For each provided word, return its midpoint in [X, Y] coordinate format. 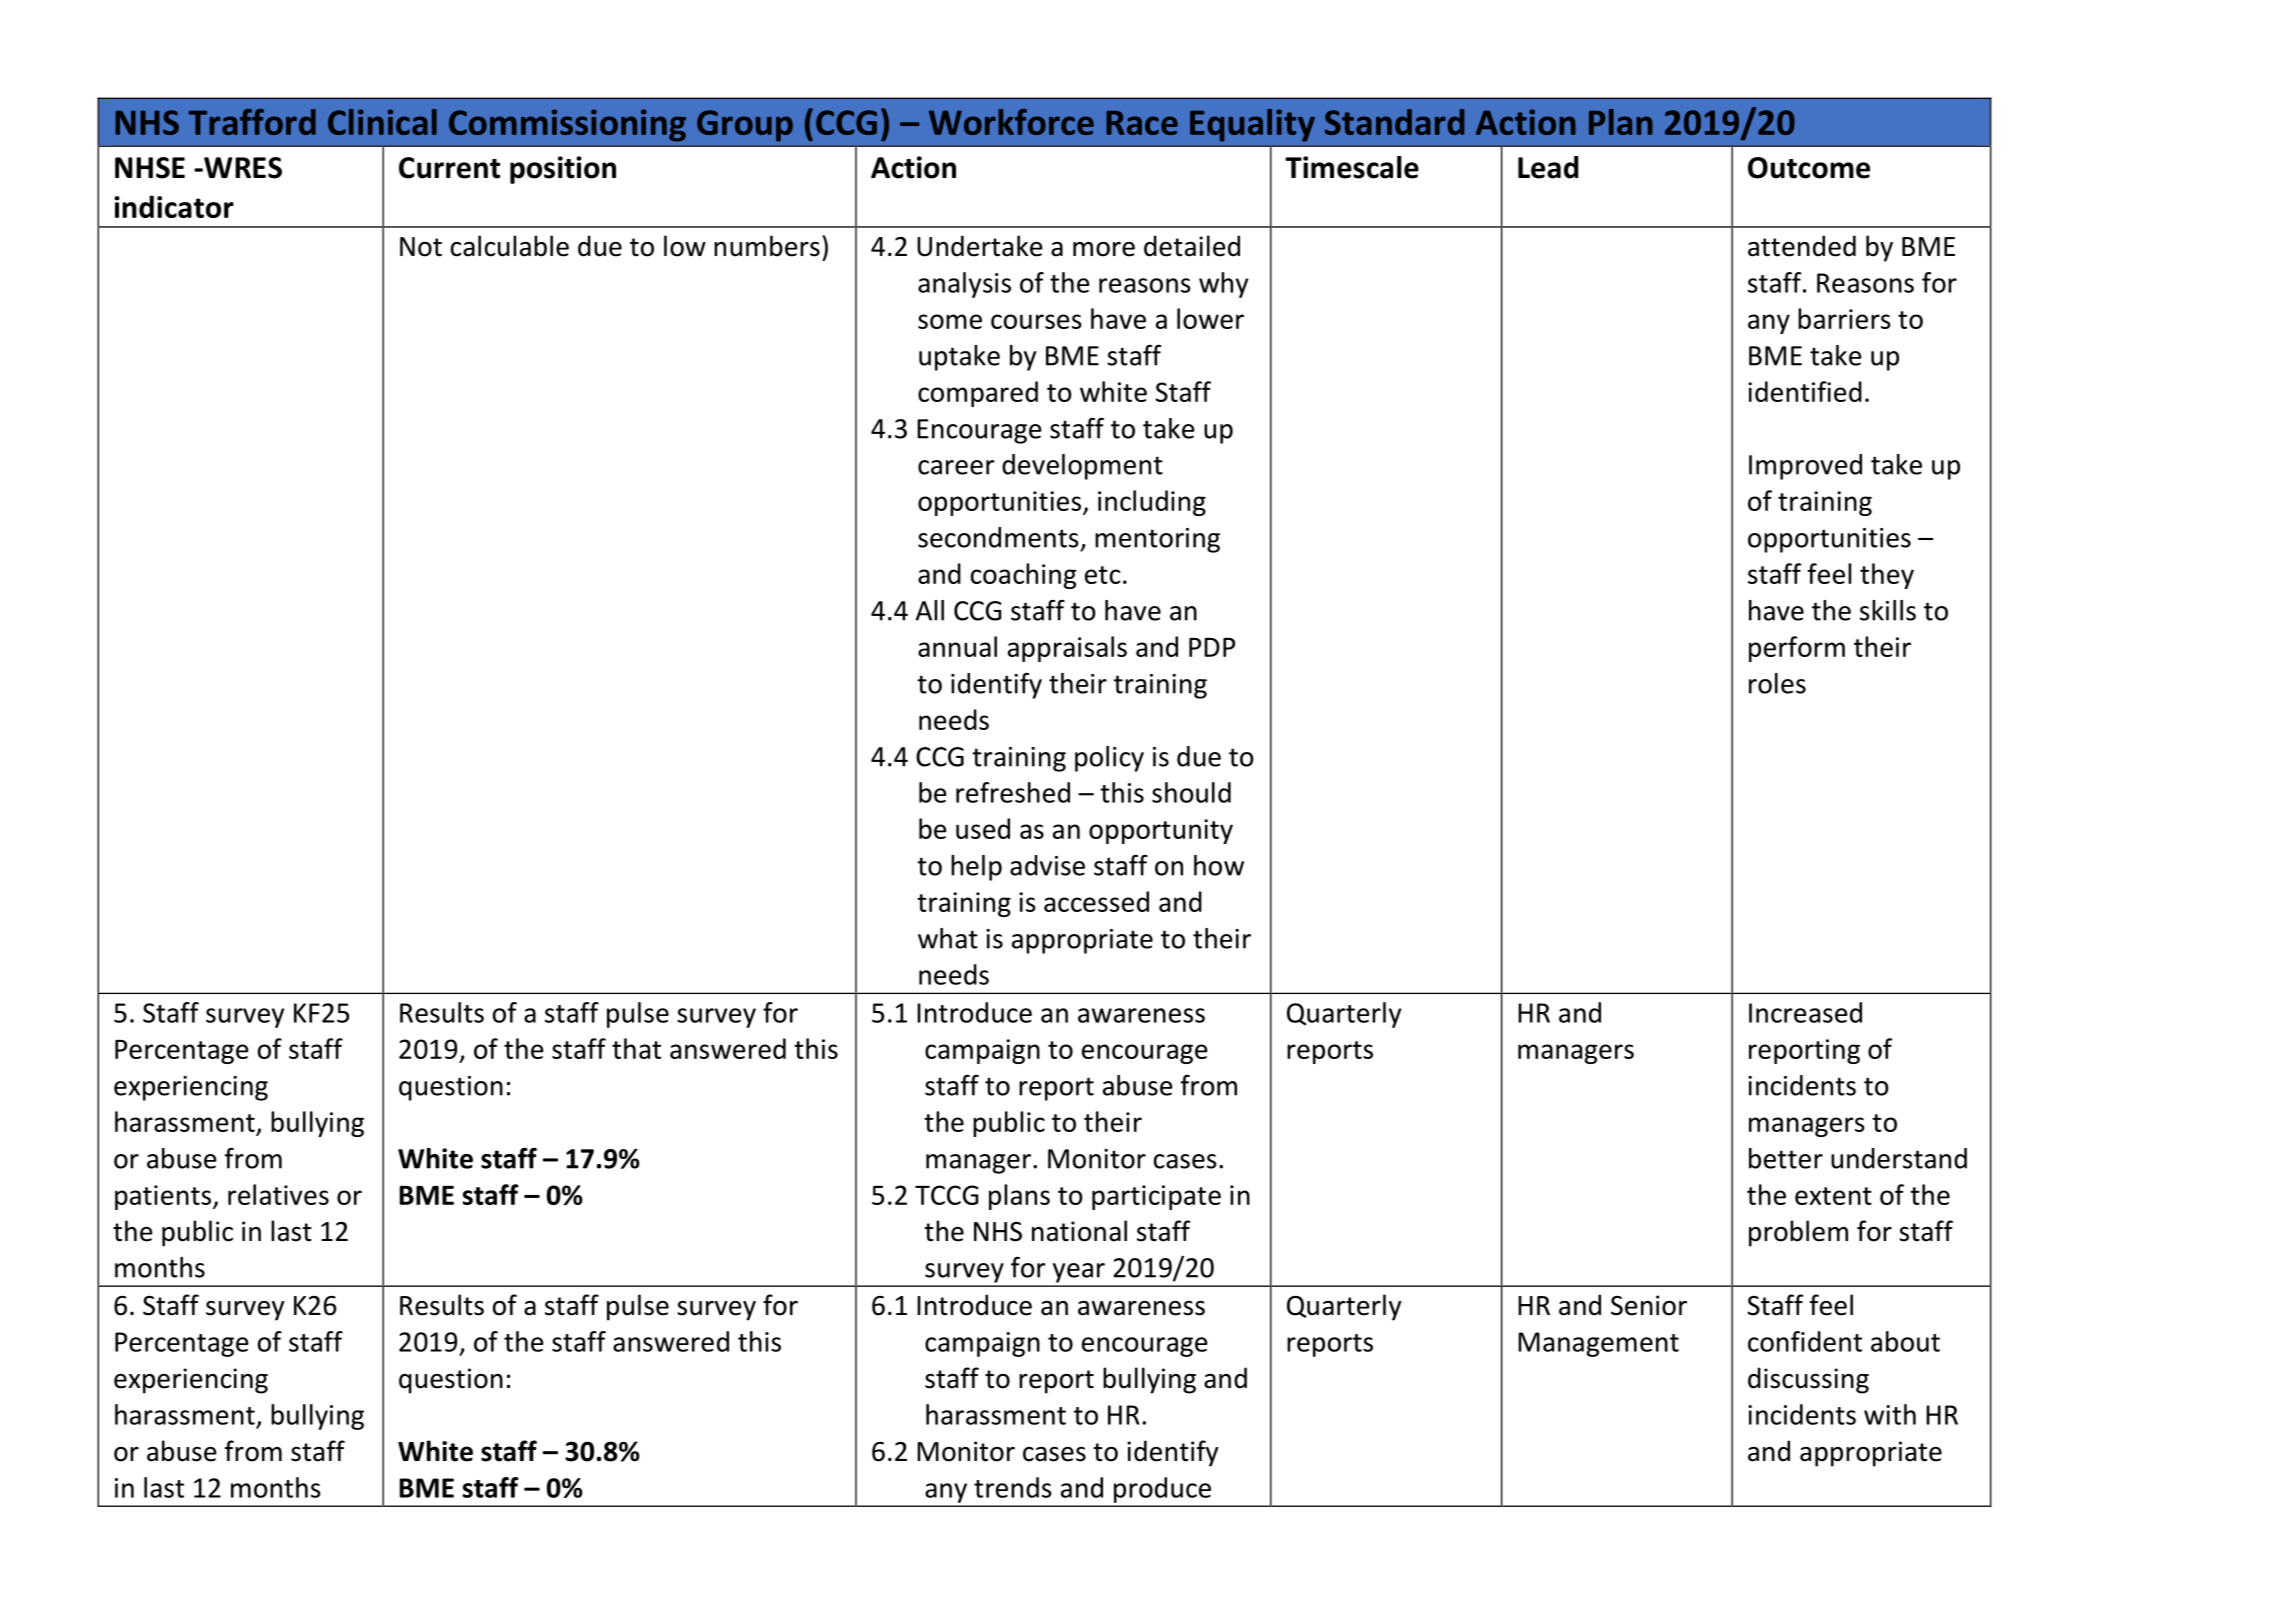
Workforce [1011, 122]
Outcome [1809, 168]
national [1079, 1231]
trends [1013, 1487]
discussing [1808, 1380]
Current [449, 168]
